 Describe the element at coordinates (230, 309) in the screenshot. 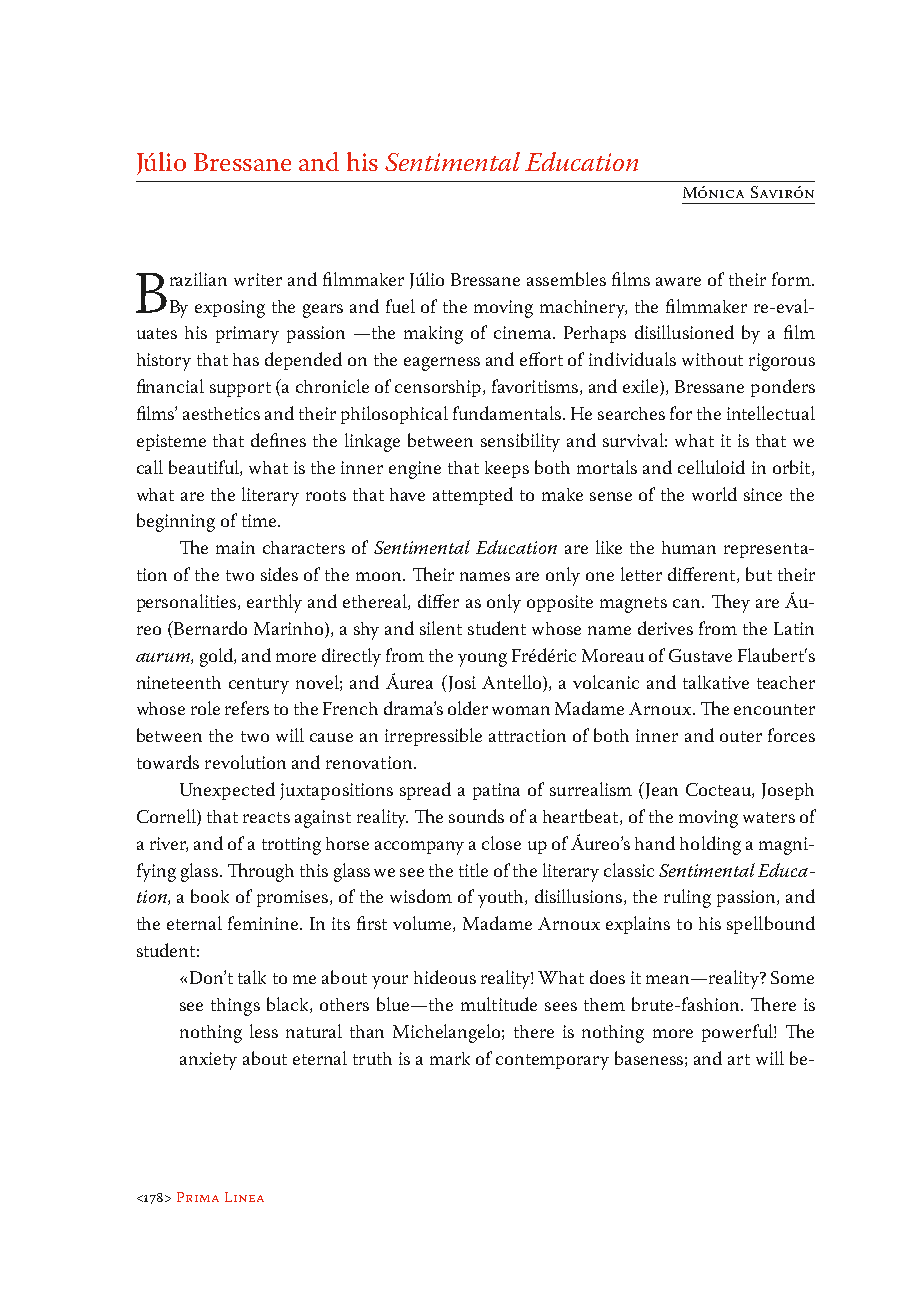

I see `exposing` at that location.
